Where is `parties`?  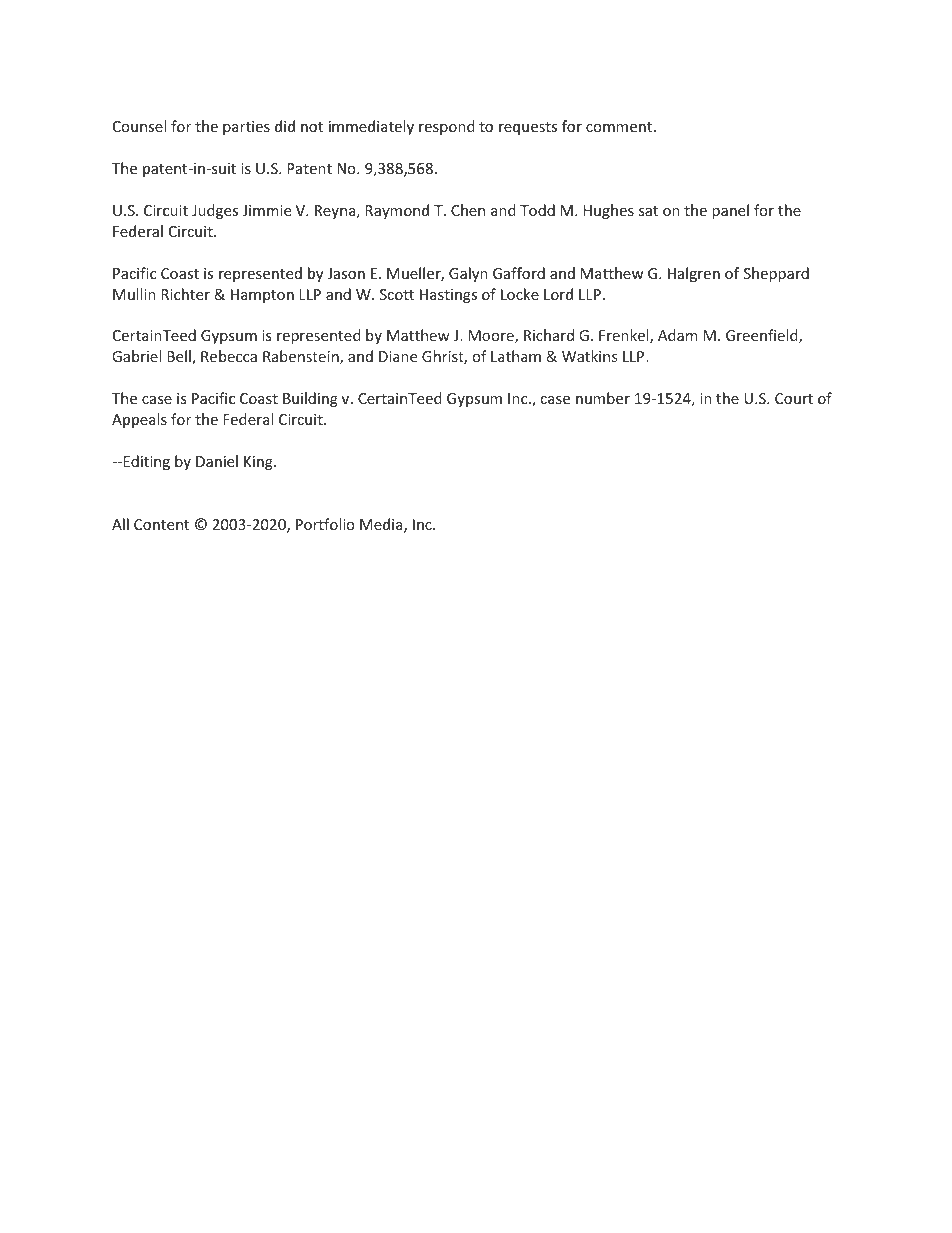 parties is located at coordinates (246, 128).
